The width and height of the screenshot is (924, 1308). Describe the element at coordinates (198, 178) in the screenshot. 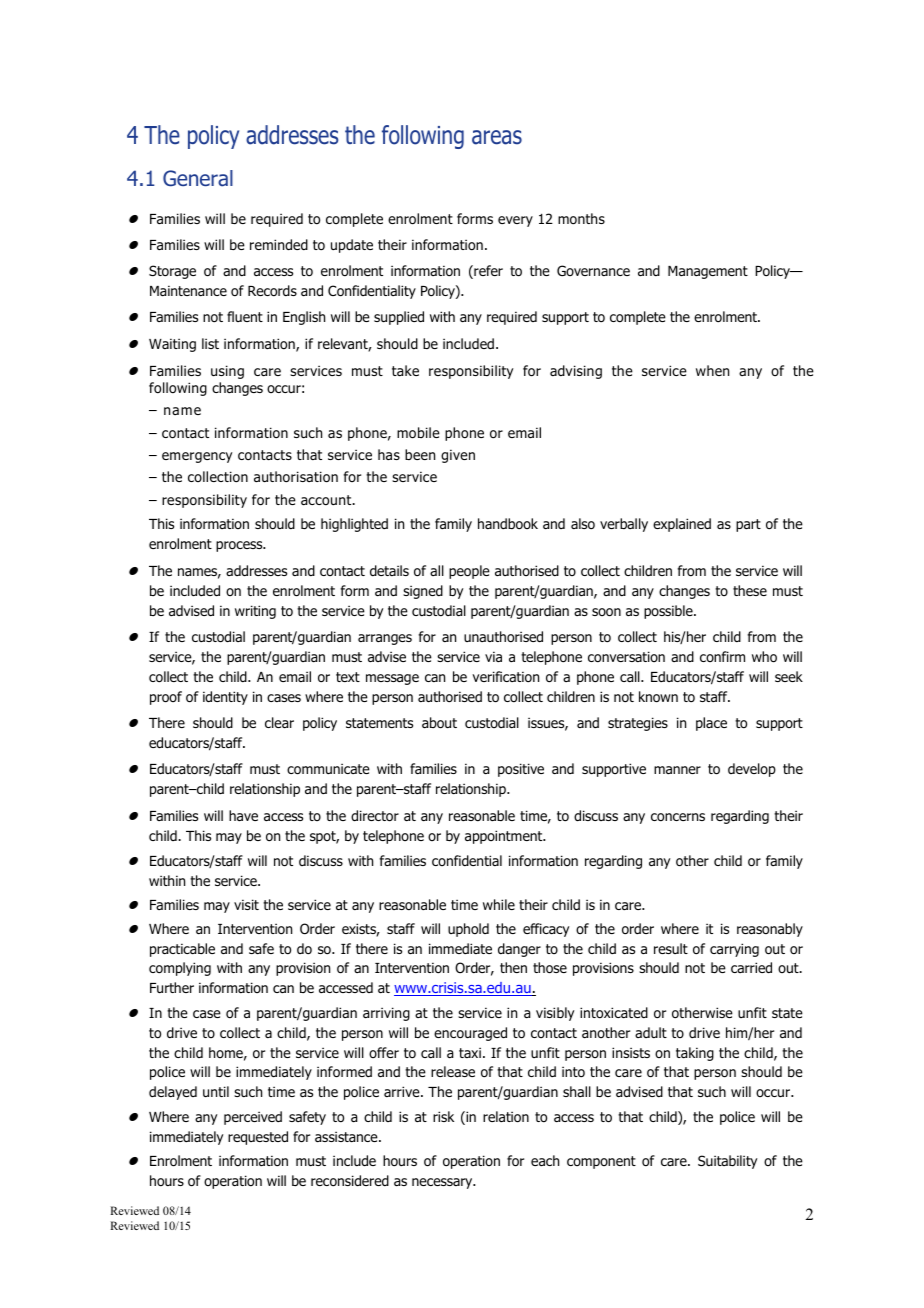

I see `General` at that location.
